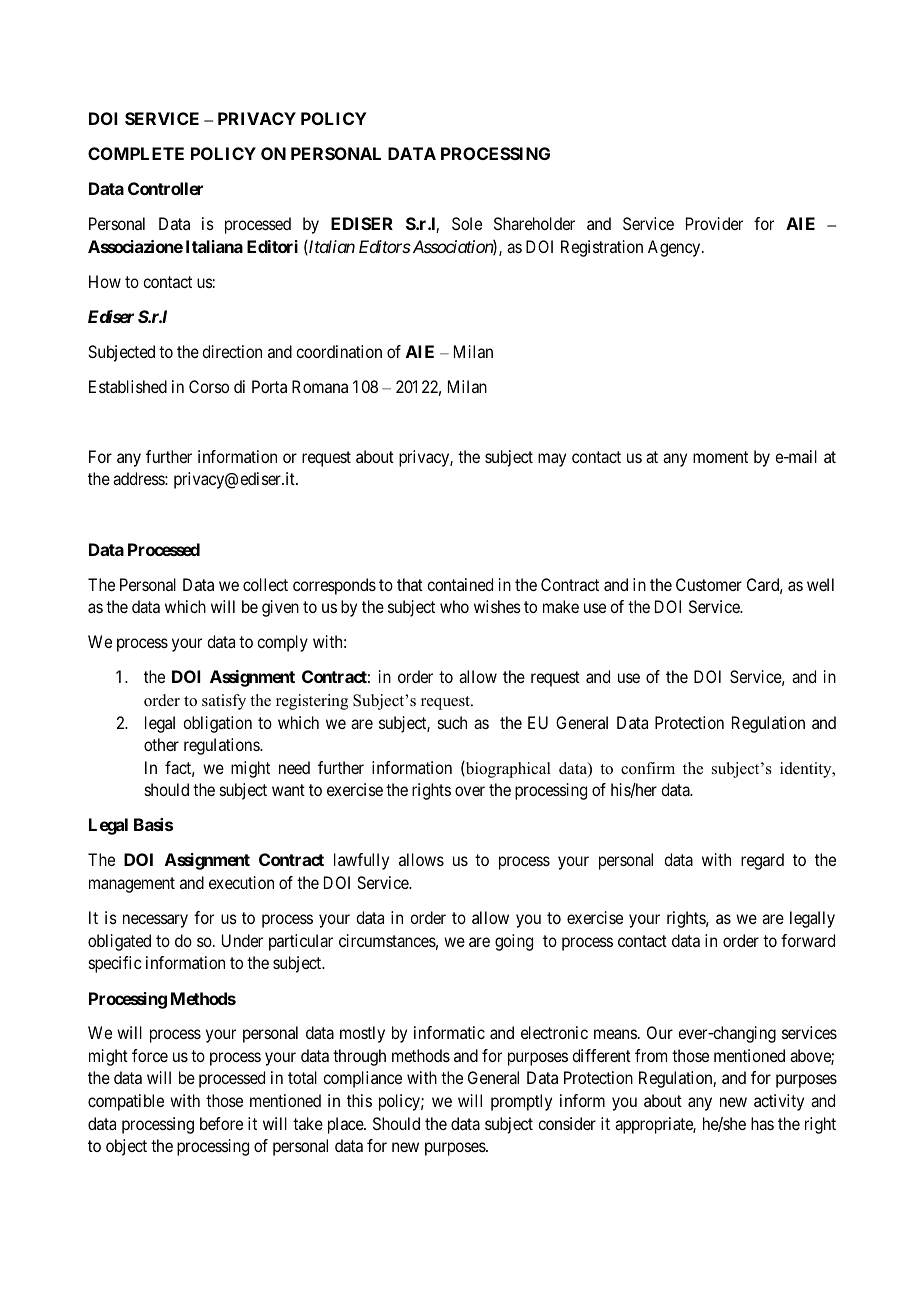  Describe the element at coordinates (221, 1123) in the screenshot. I see `before` at that location.
